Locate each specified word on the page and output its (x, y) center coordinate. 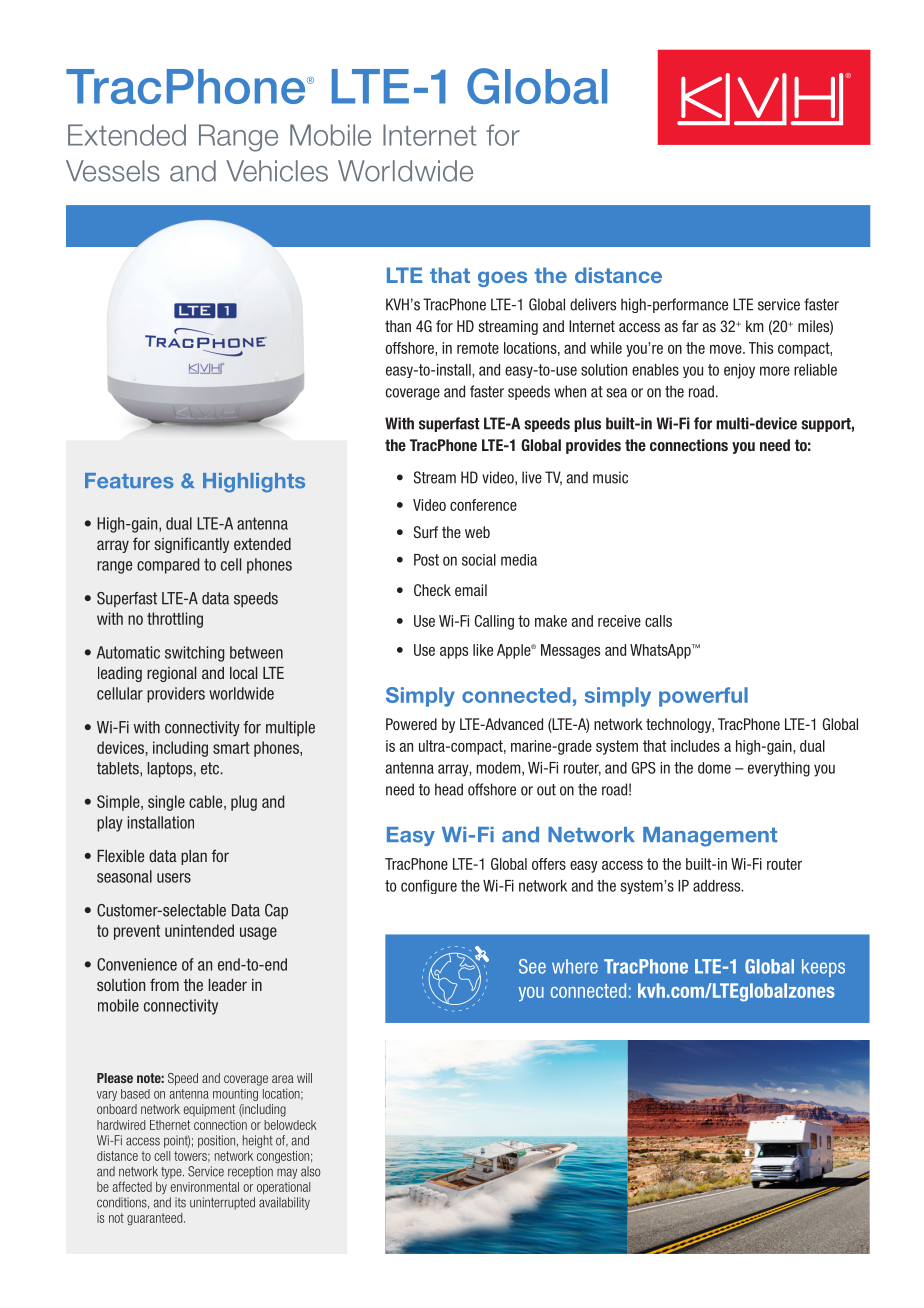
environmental (205, 1187)
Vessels (113, 171)
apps (454, 653)
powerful (703, 697)
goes (502, 279)
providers (176, 695)
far (690, 326)
